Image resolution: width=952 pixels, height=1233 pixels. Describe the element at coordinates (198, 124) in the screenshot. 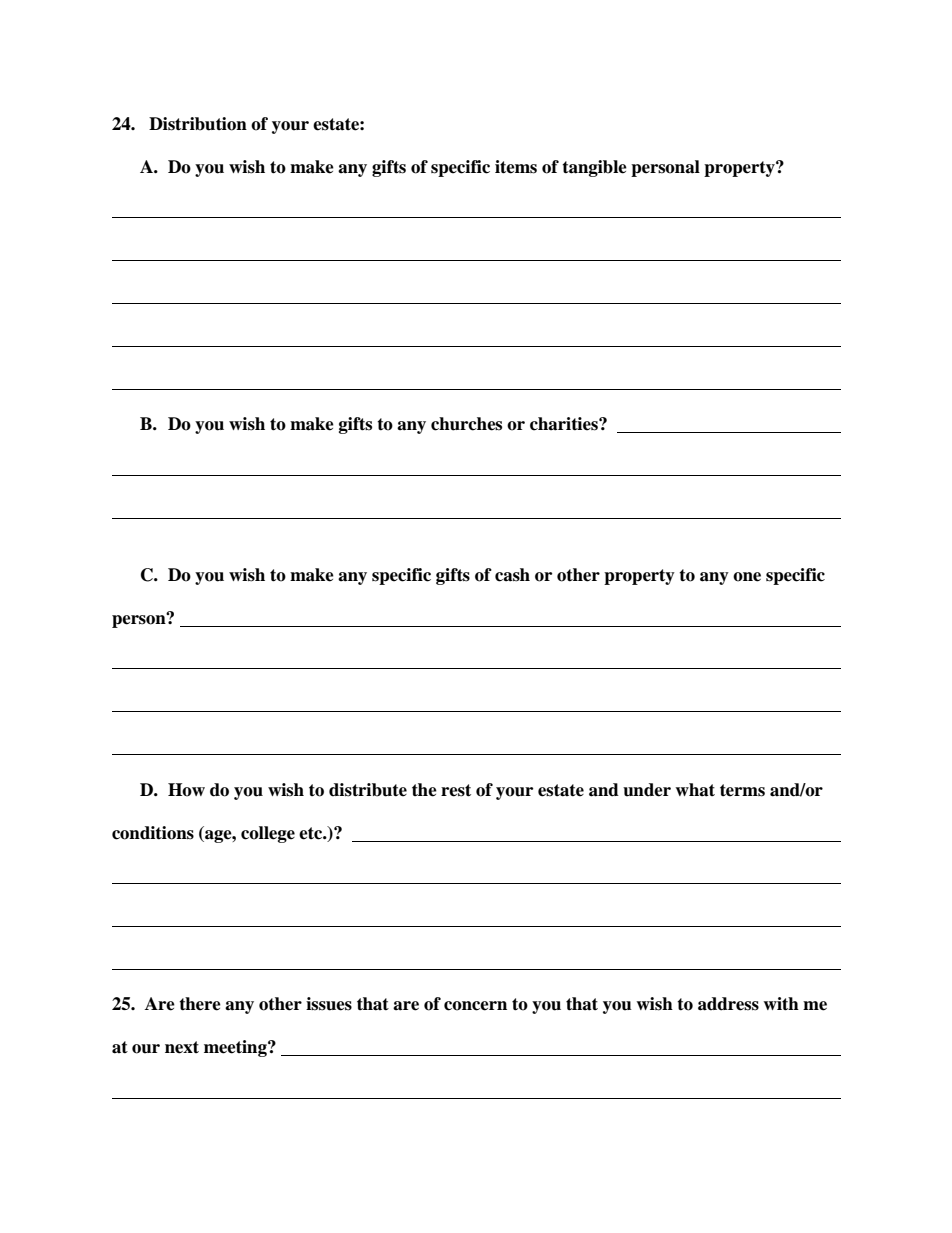

I see `Distribution` at that location.
